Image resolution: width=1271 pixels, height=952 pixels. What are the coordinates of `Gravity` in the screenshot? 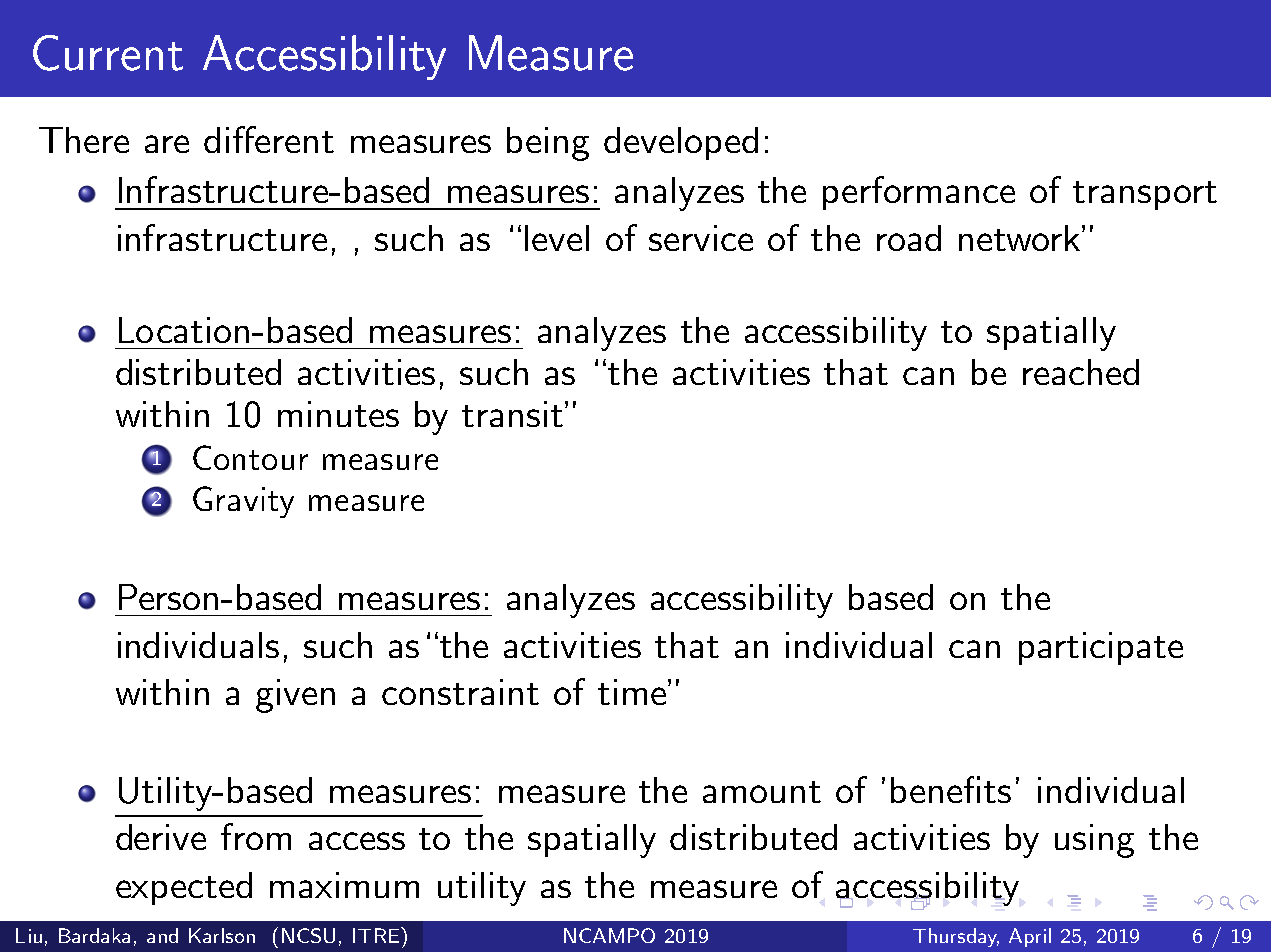 It's located at (243, 502).
